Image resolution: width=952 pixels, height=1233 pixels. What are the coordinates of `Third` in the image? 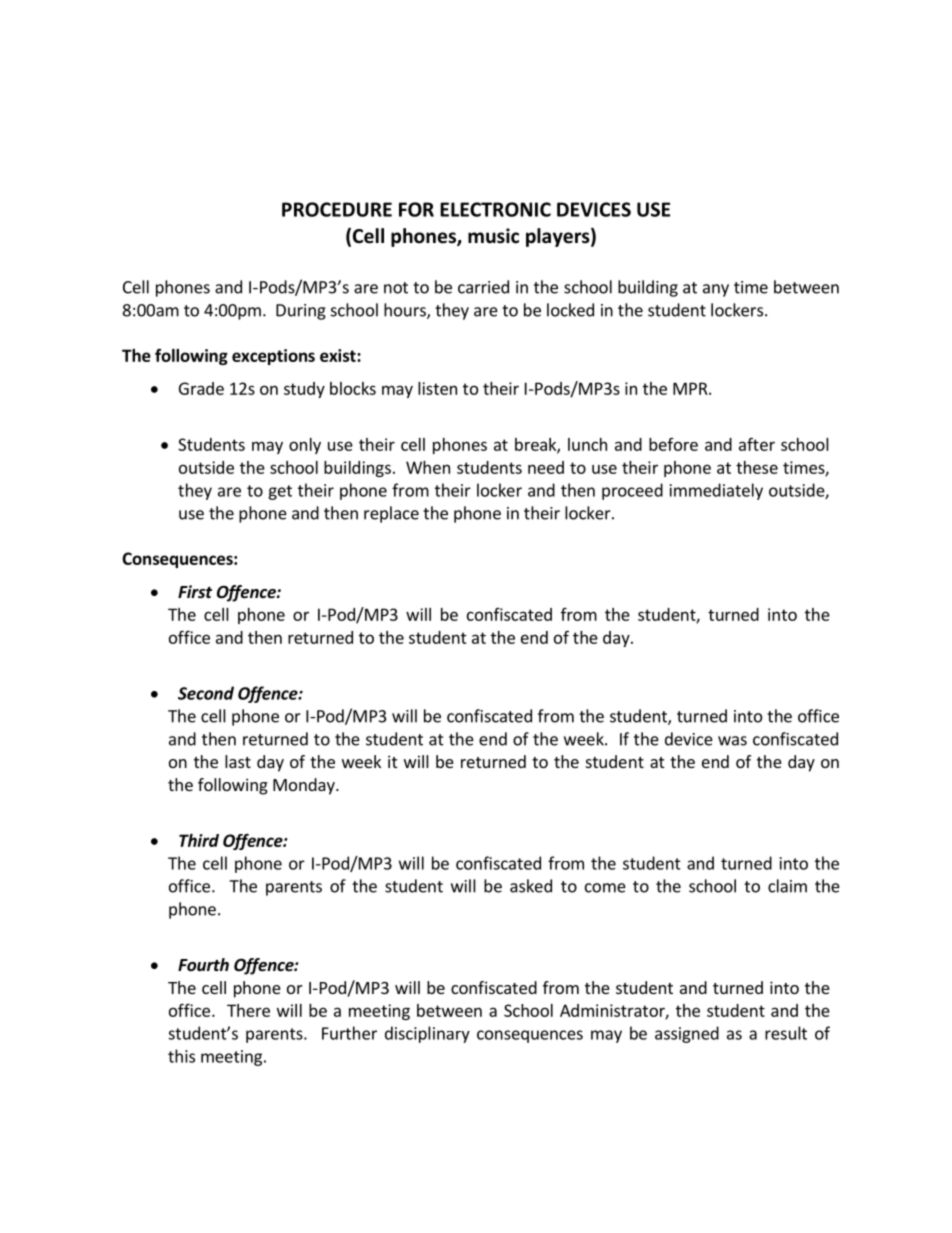 It's located at (199, 840).
